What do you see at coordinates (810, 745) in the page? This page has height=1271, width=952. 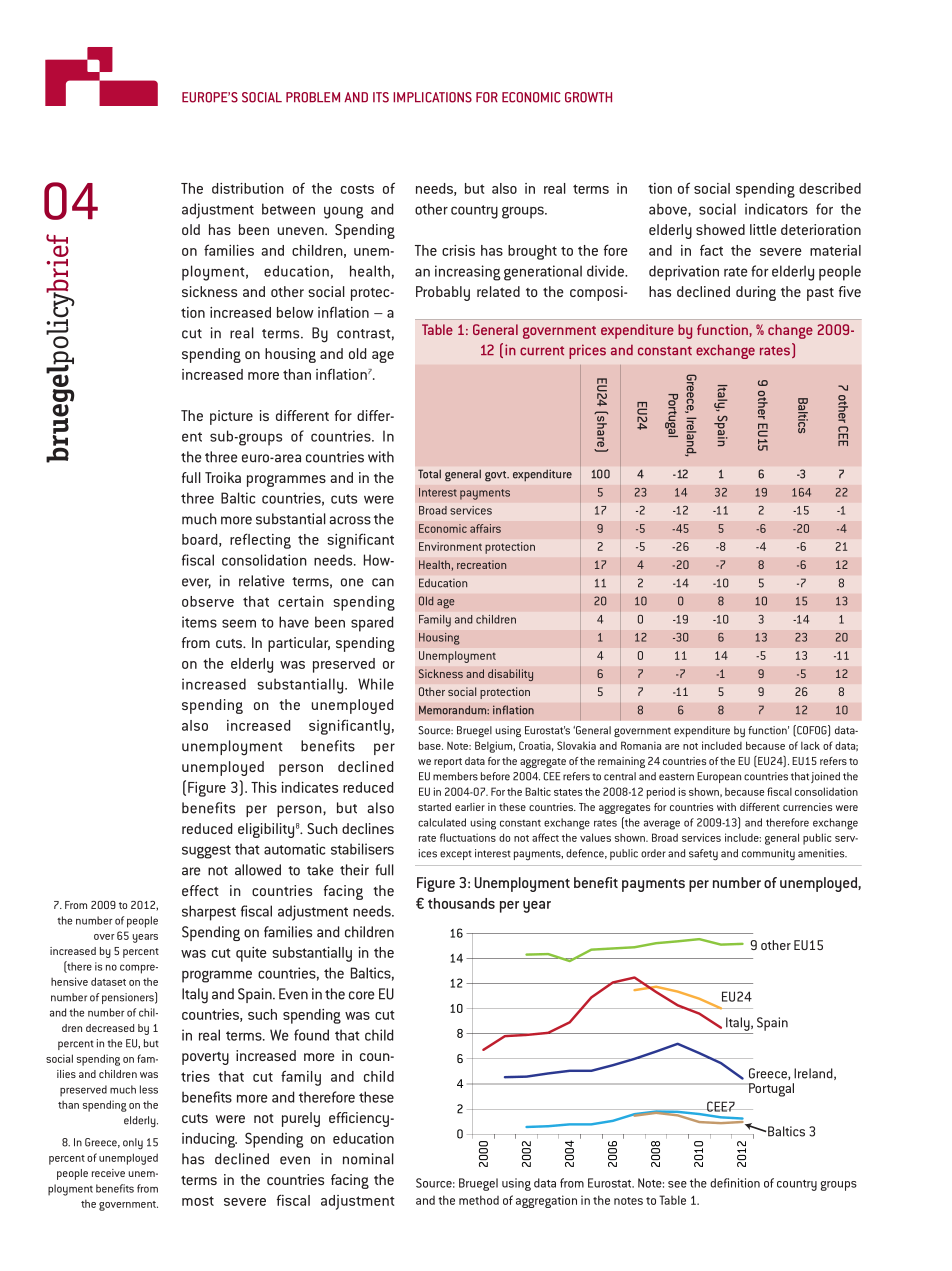 I see `lack` at bounding box center [810, 745].
